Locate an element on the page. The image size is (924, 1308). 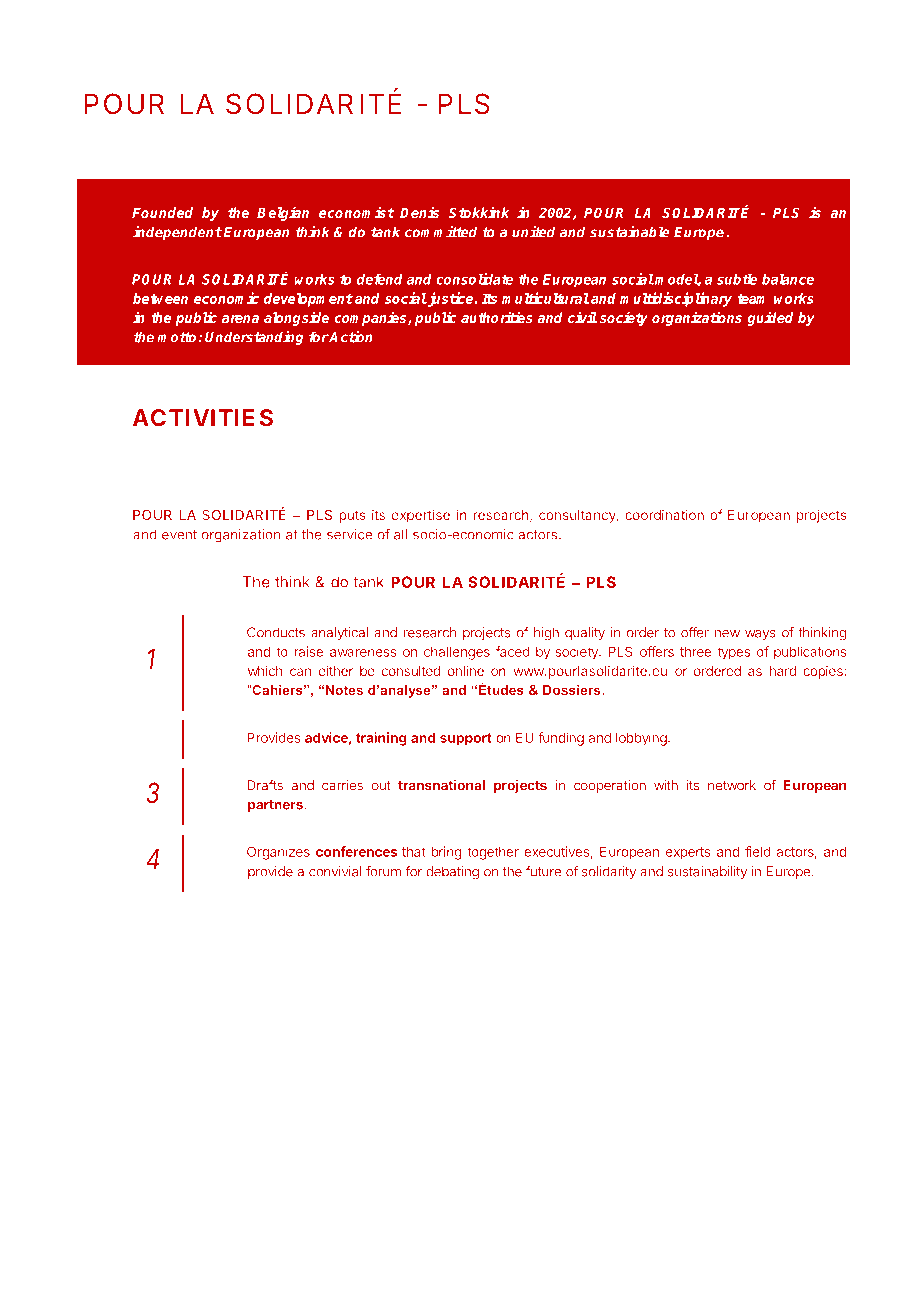
expertise is located at coordinates (421, 516).
